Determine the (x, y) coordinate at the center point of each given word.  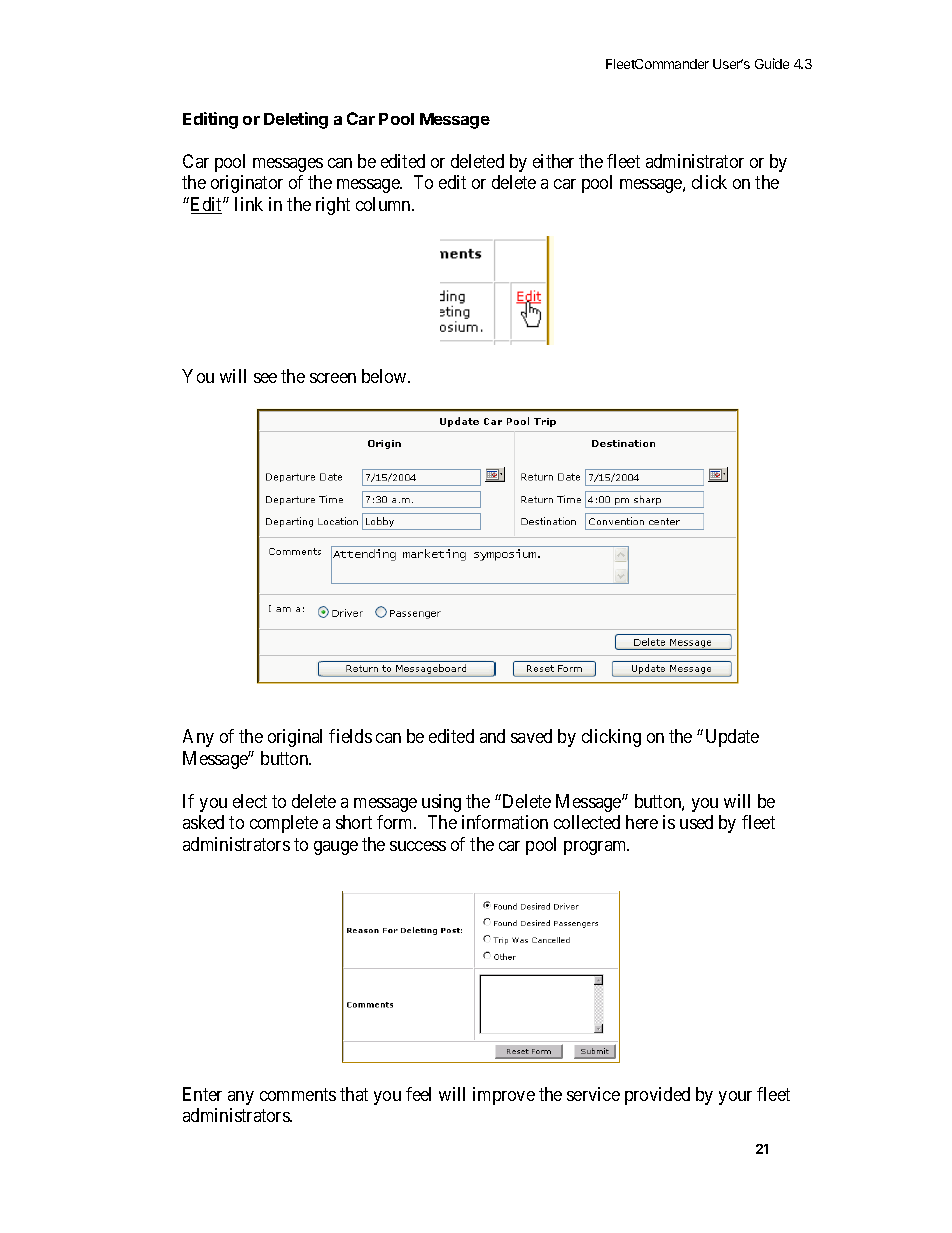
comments (298, 1094)
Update (732, 738)
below (385, 376)
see (265, 378)
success (418, 846)
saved (531, 736)
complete (284, 824)
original (295, 738)
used (696, 822)
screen (333, 378)
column (384, 204)
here (642, 822)
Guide (772, 63)
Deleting (296, 120)
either (553, 161)
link (249, 204)
